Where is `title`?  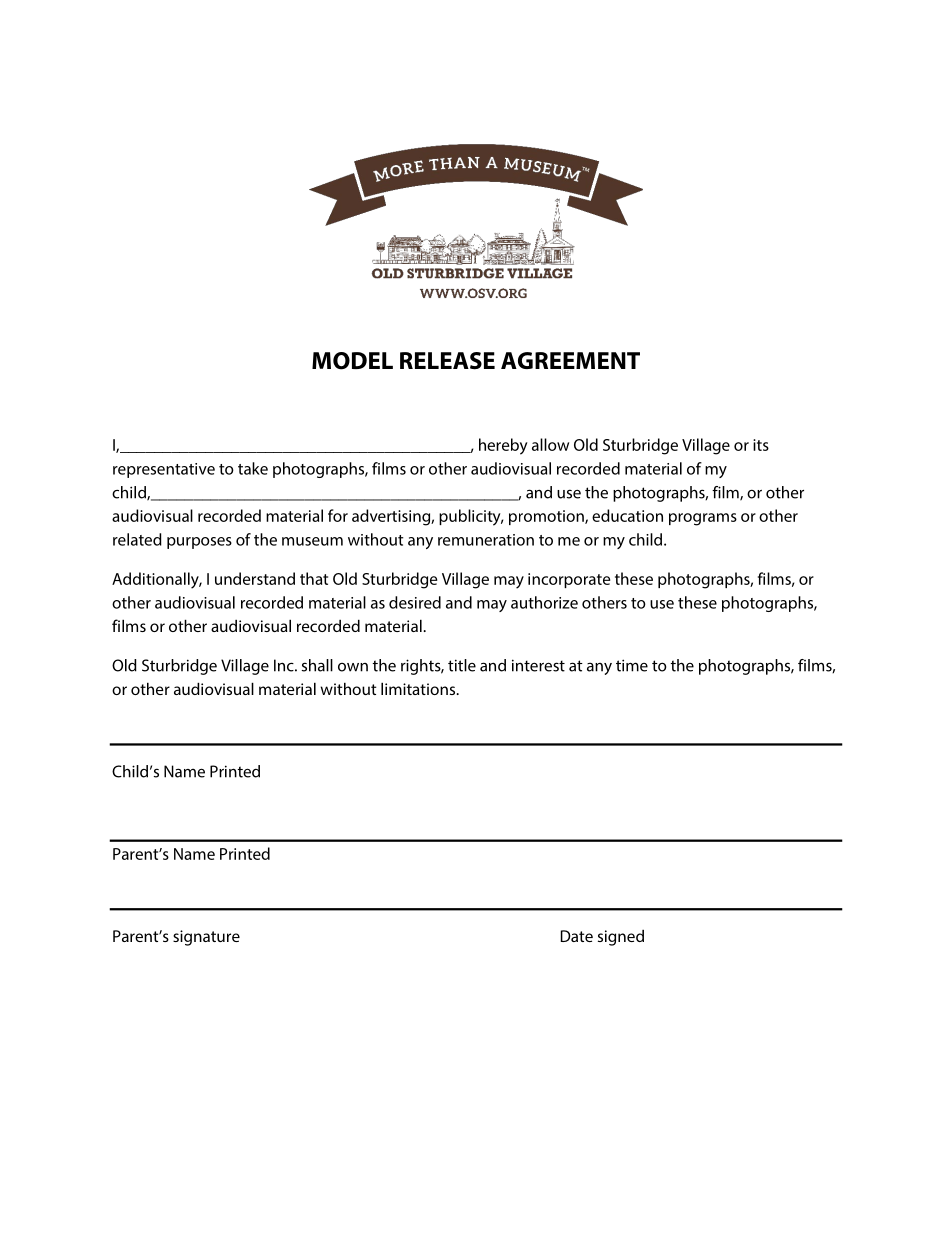 title is located at coordinates (462, 665).
